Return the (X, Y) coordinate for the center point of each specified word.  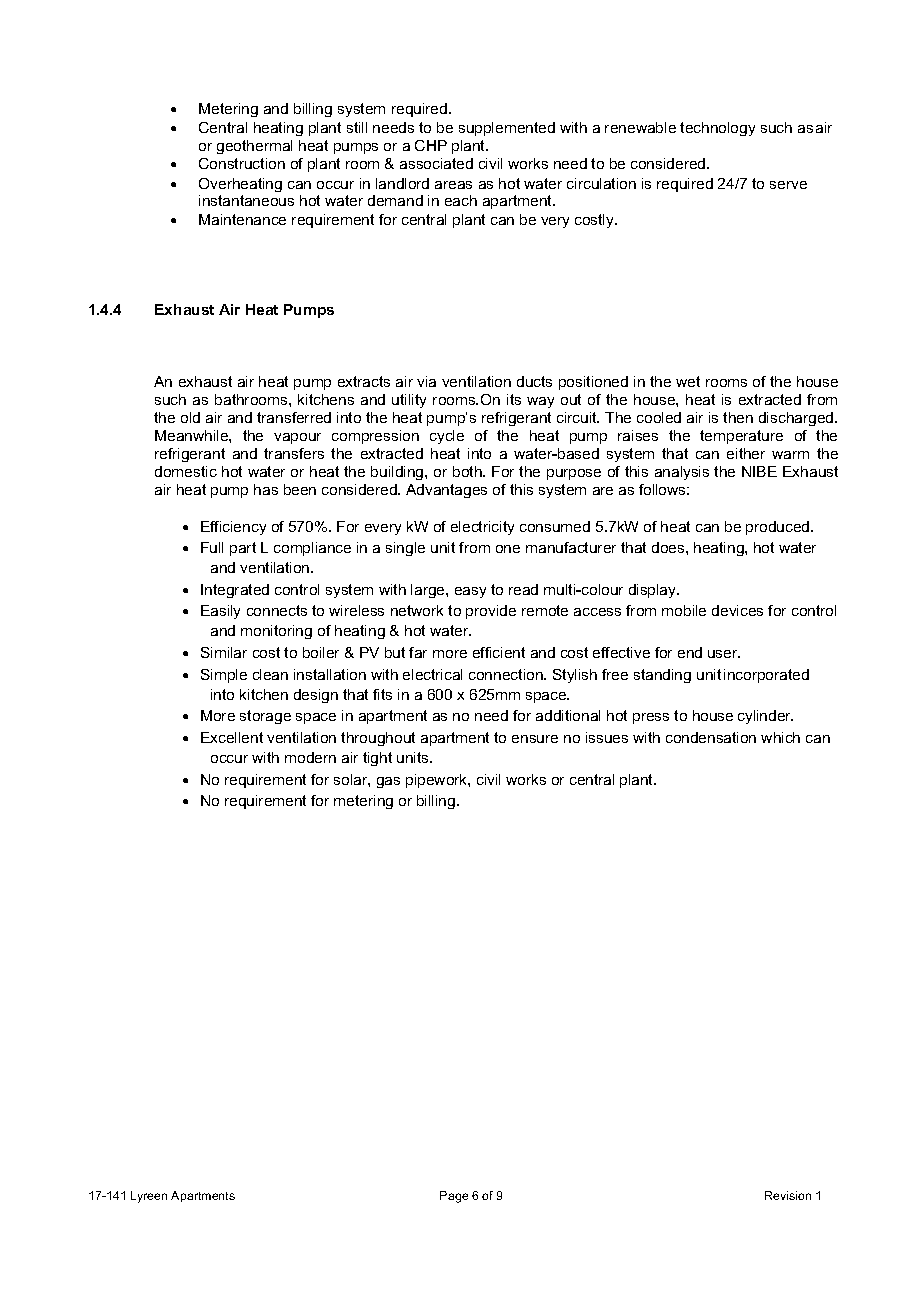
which (780, 737)
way (540, 402)
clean (270, 674)
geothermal (254, 147)
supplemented (507, 129)
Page (454, 1197)
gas (388, 782)
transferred (294, 417)
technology (717, 129)
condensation (711, 737)
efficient (499, 652)
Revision (788, 1195)
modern (310, 757)
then (738, 417)
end (690, 652)
